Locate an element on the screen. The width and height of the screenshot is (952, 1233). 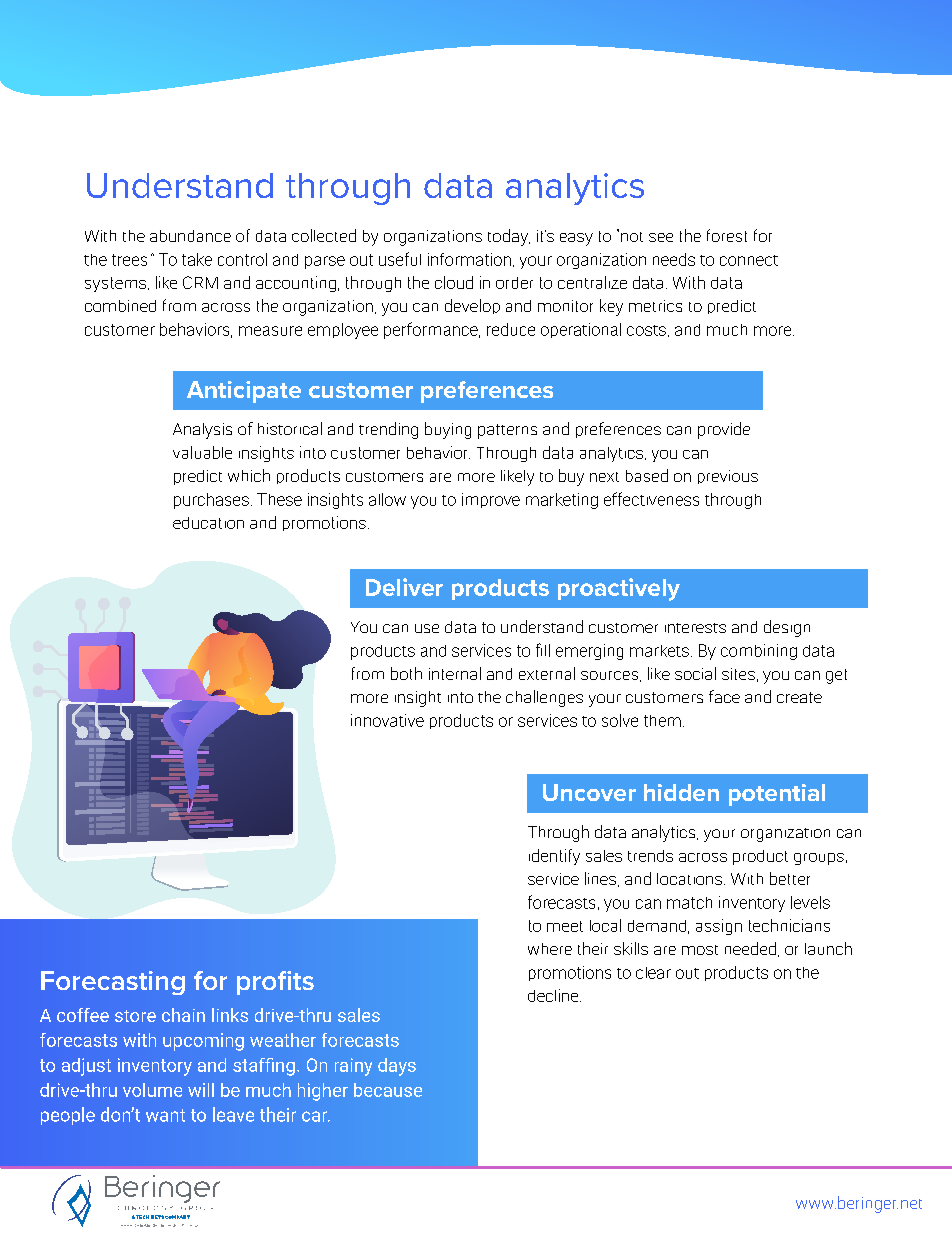
trees is located at coordinates (129, 260).
